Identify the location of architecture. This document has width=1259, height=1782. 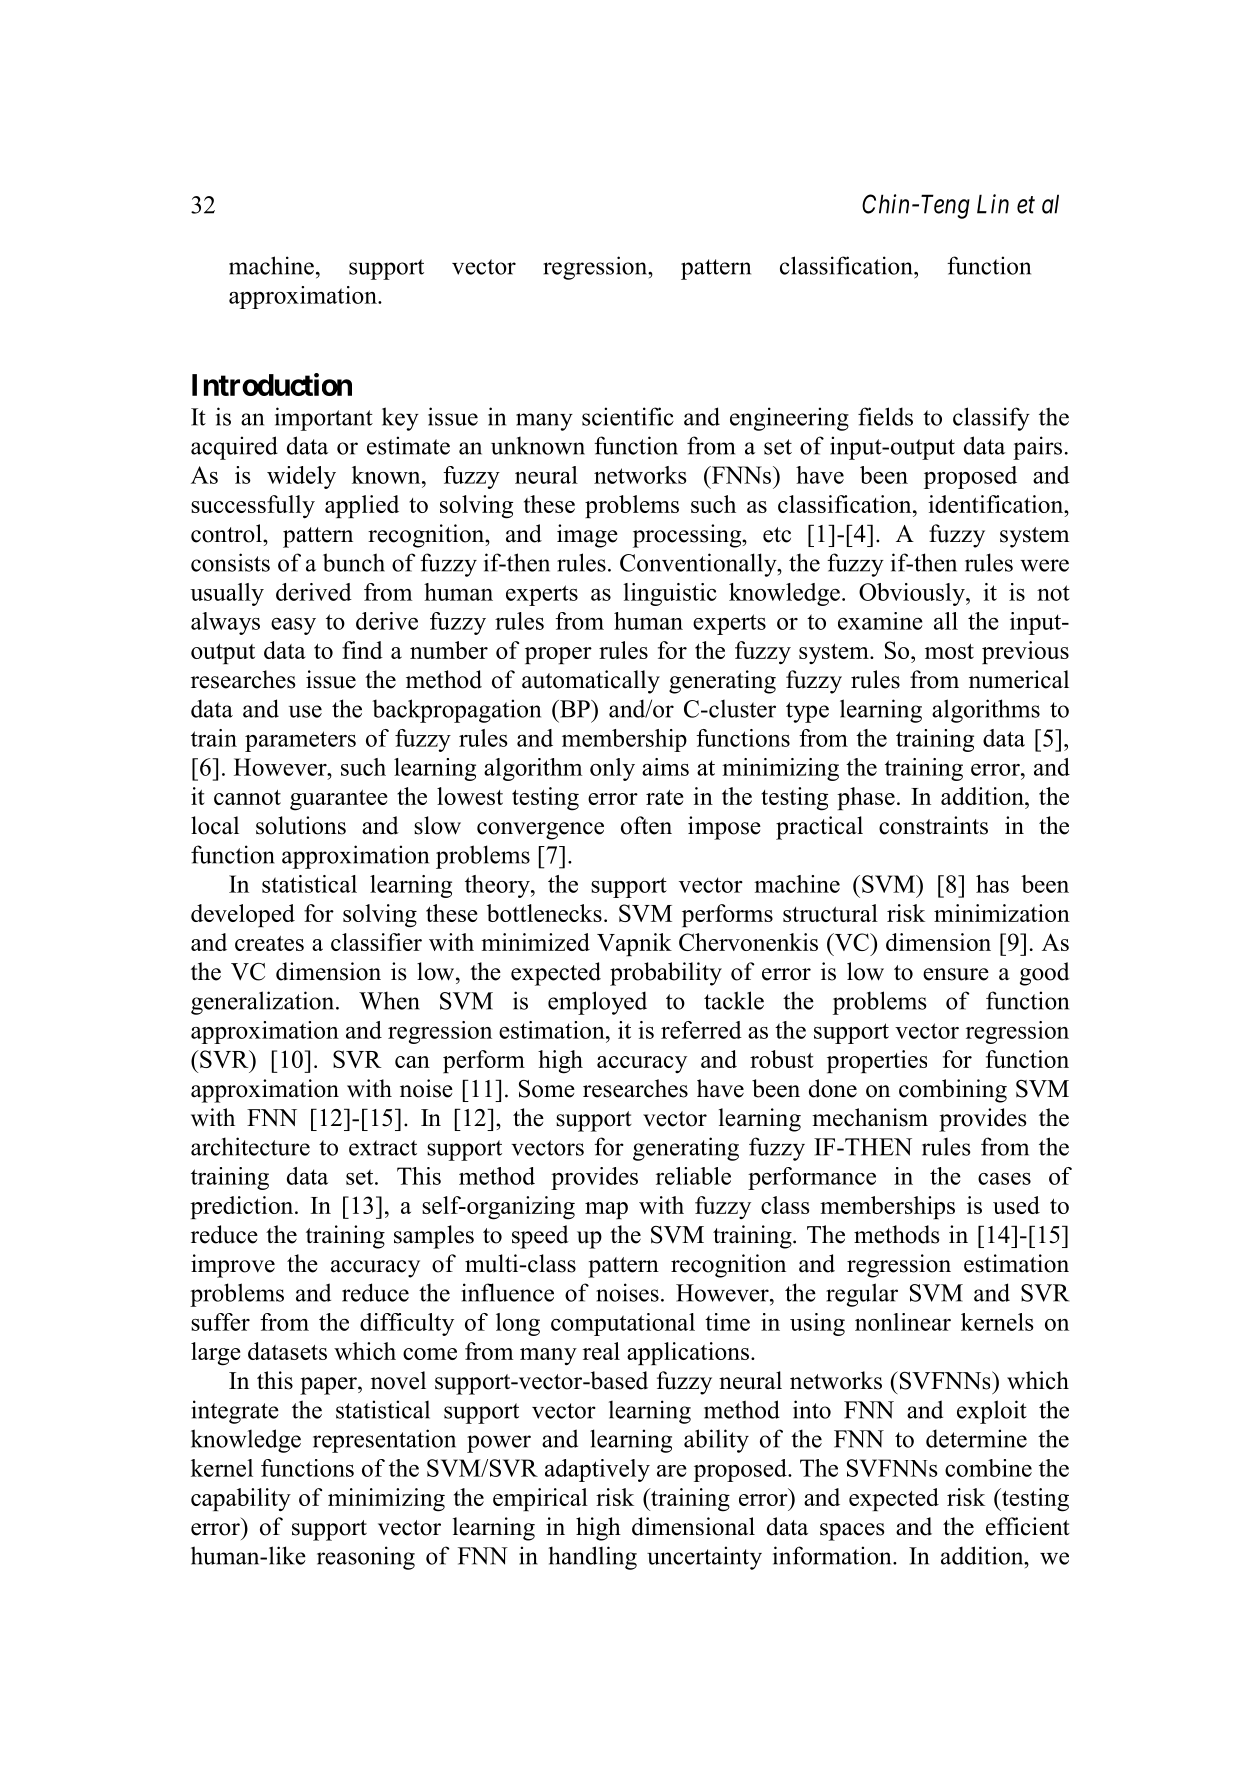
(250, 1146).
